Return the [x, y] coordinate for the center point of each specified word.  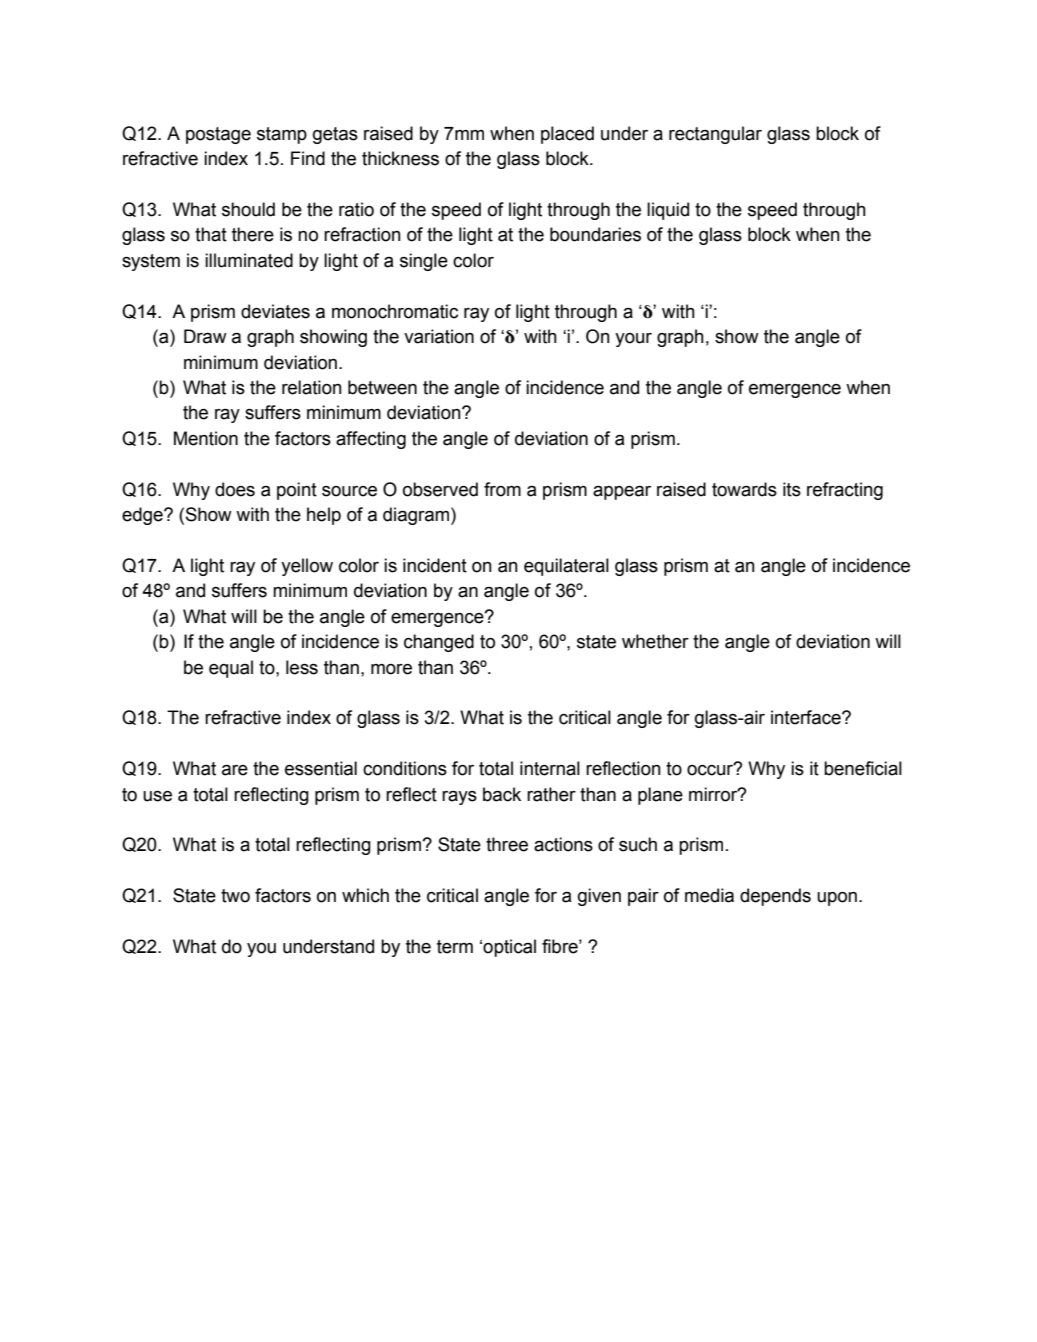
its [792, 489]
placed [567, 135]
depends [775, 897]
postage [218, 135]
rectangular [715, 135]
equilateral [566, 567]
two [235, 896]
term [455, 947]
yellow [307, 567]
